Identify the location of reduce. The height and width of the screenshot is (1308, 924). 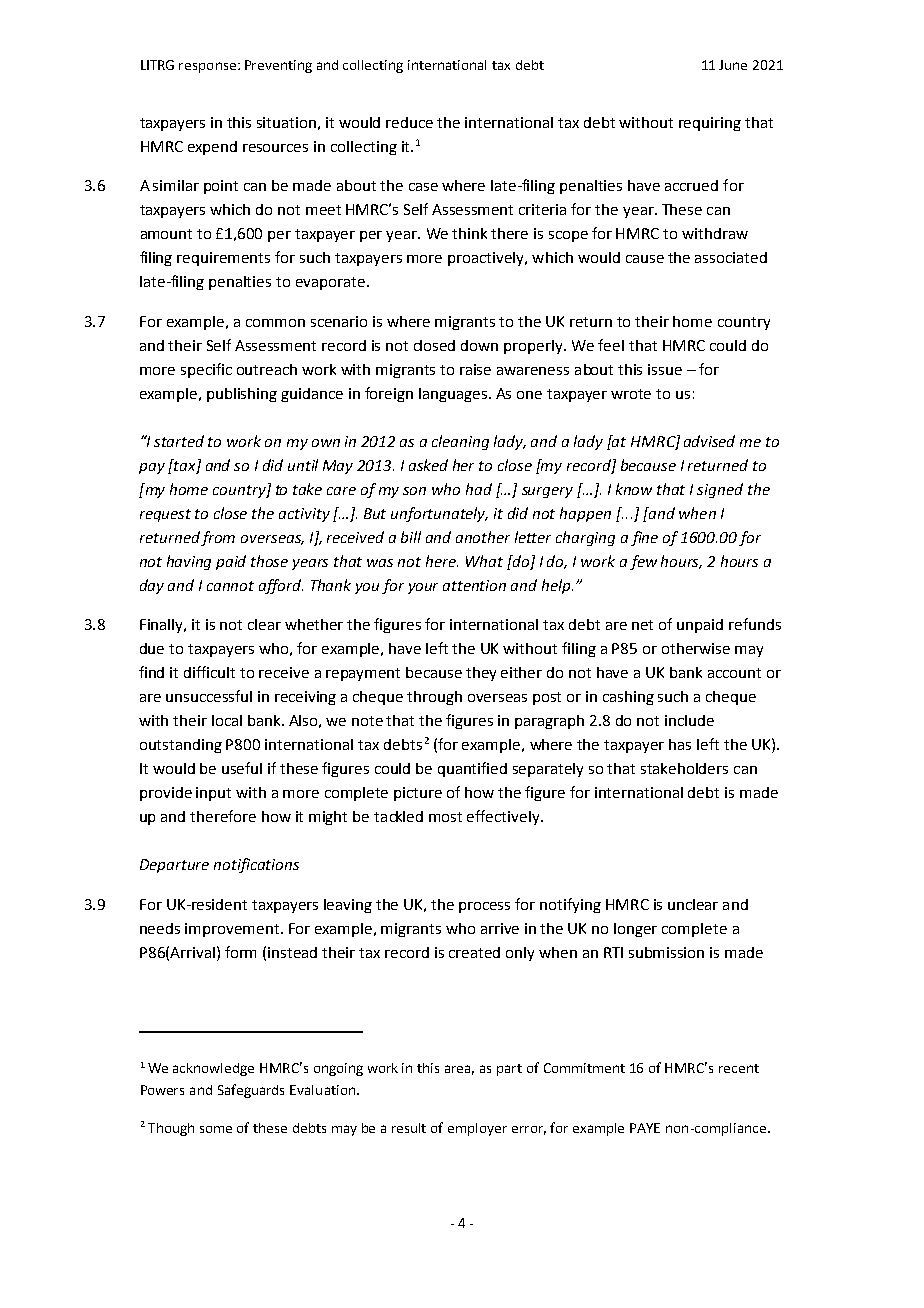
(409, 122).
